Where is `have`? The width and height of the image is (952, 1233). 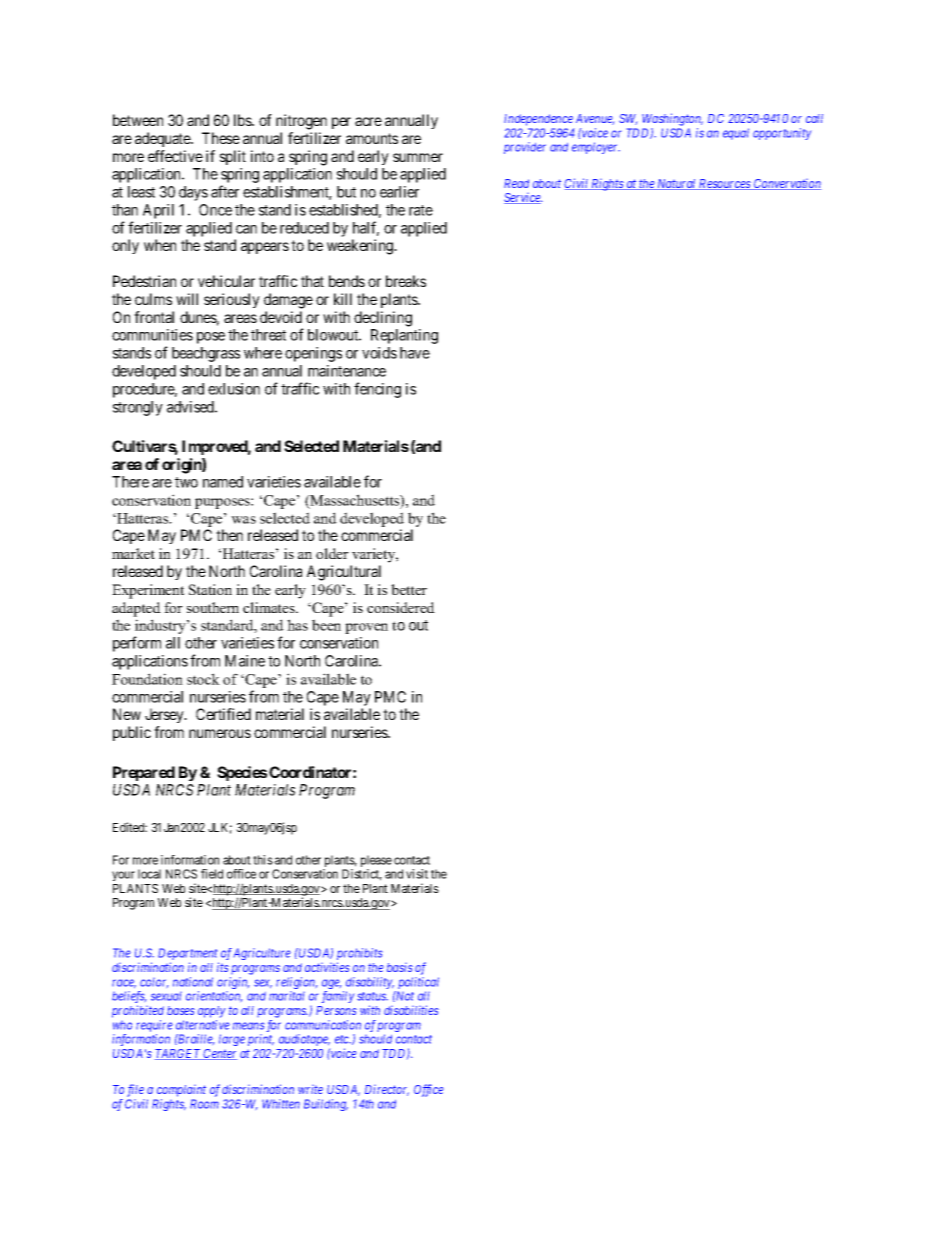
have is located at coordinates (415, 353).
